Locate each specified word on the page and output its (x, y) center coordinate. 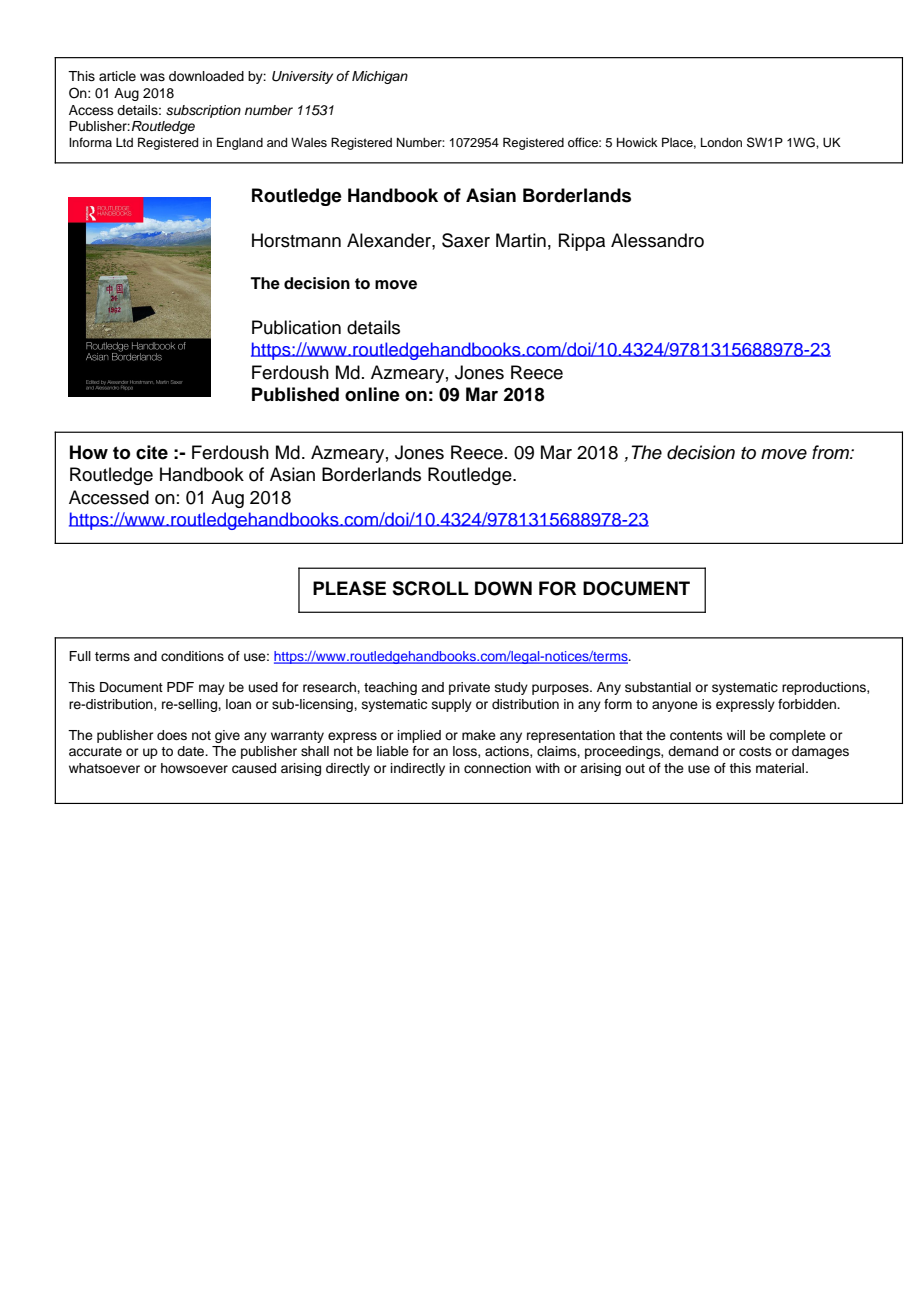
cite (152, 452)
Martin (521, 240)
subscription (203, 111)
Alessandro (657, 240)
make (479, 735)
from (831, 452)
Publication (296, 327)
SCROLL (430, 588)
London (721, 142)
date (192, 751)
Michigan (380, 77)
